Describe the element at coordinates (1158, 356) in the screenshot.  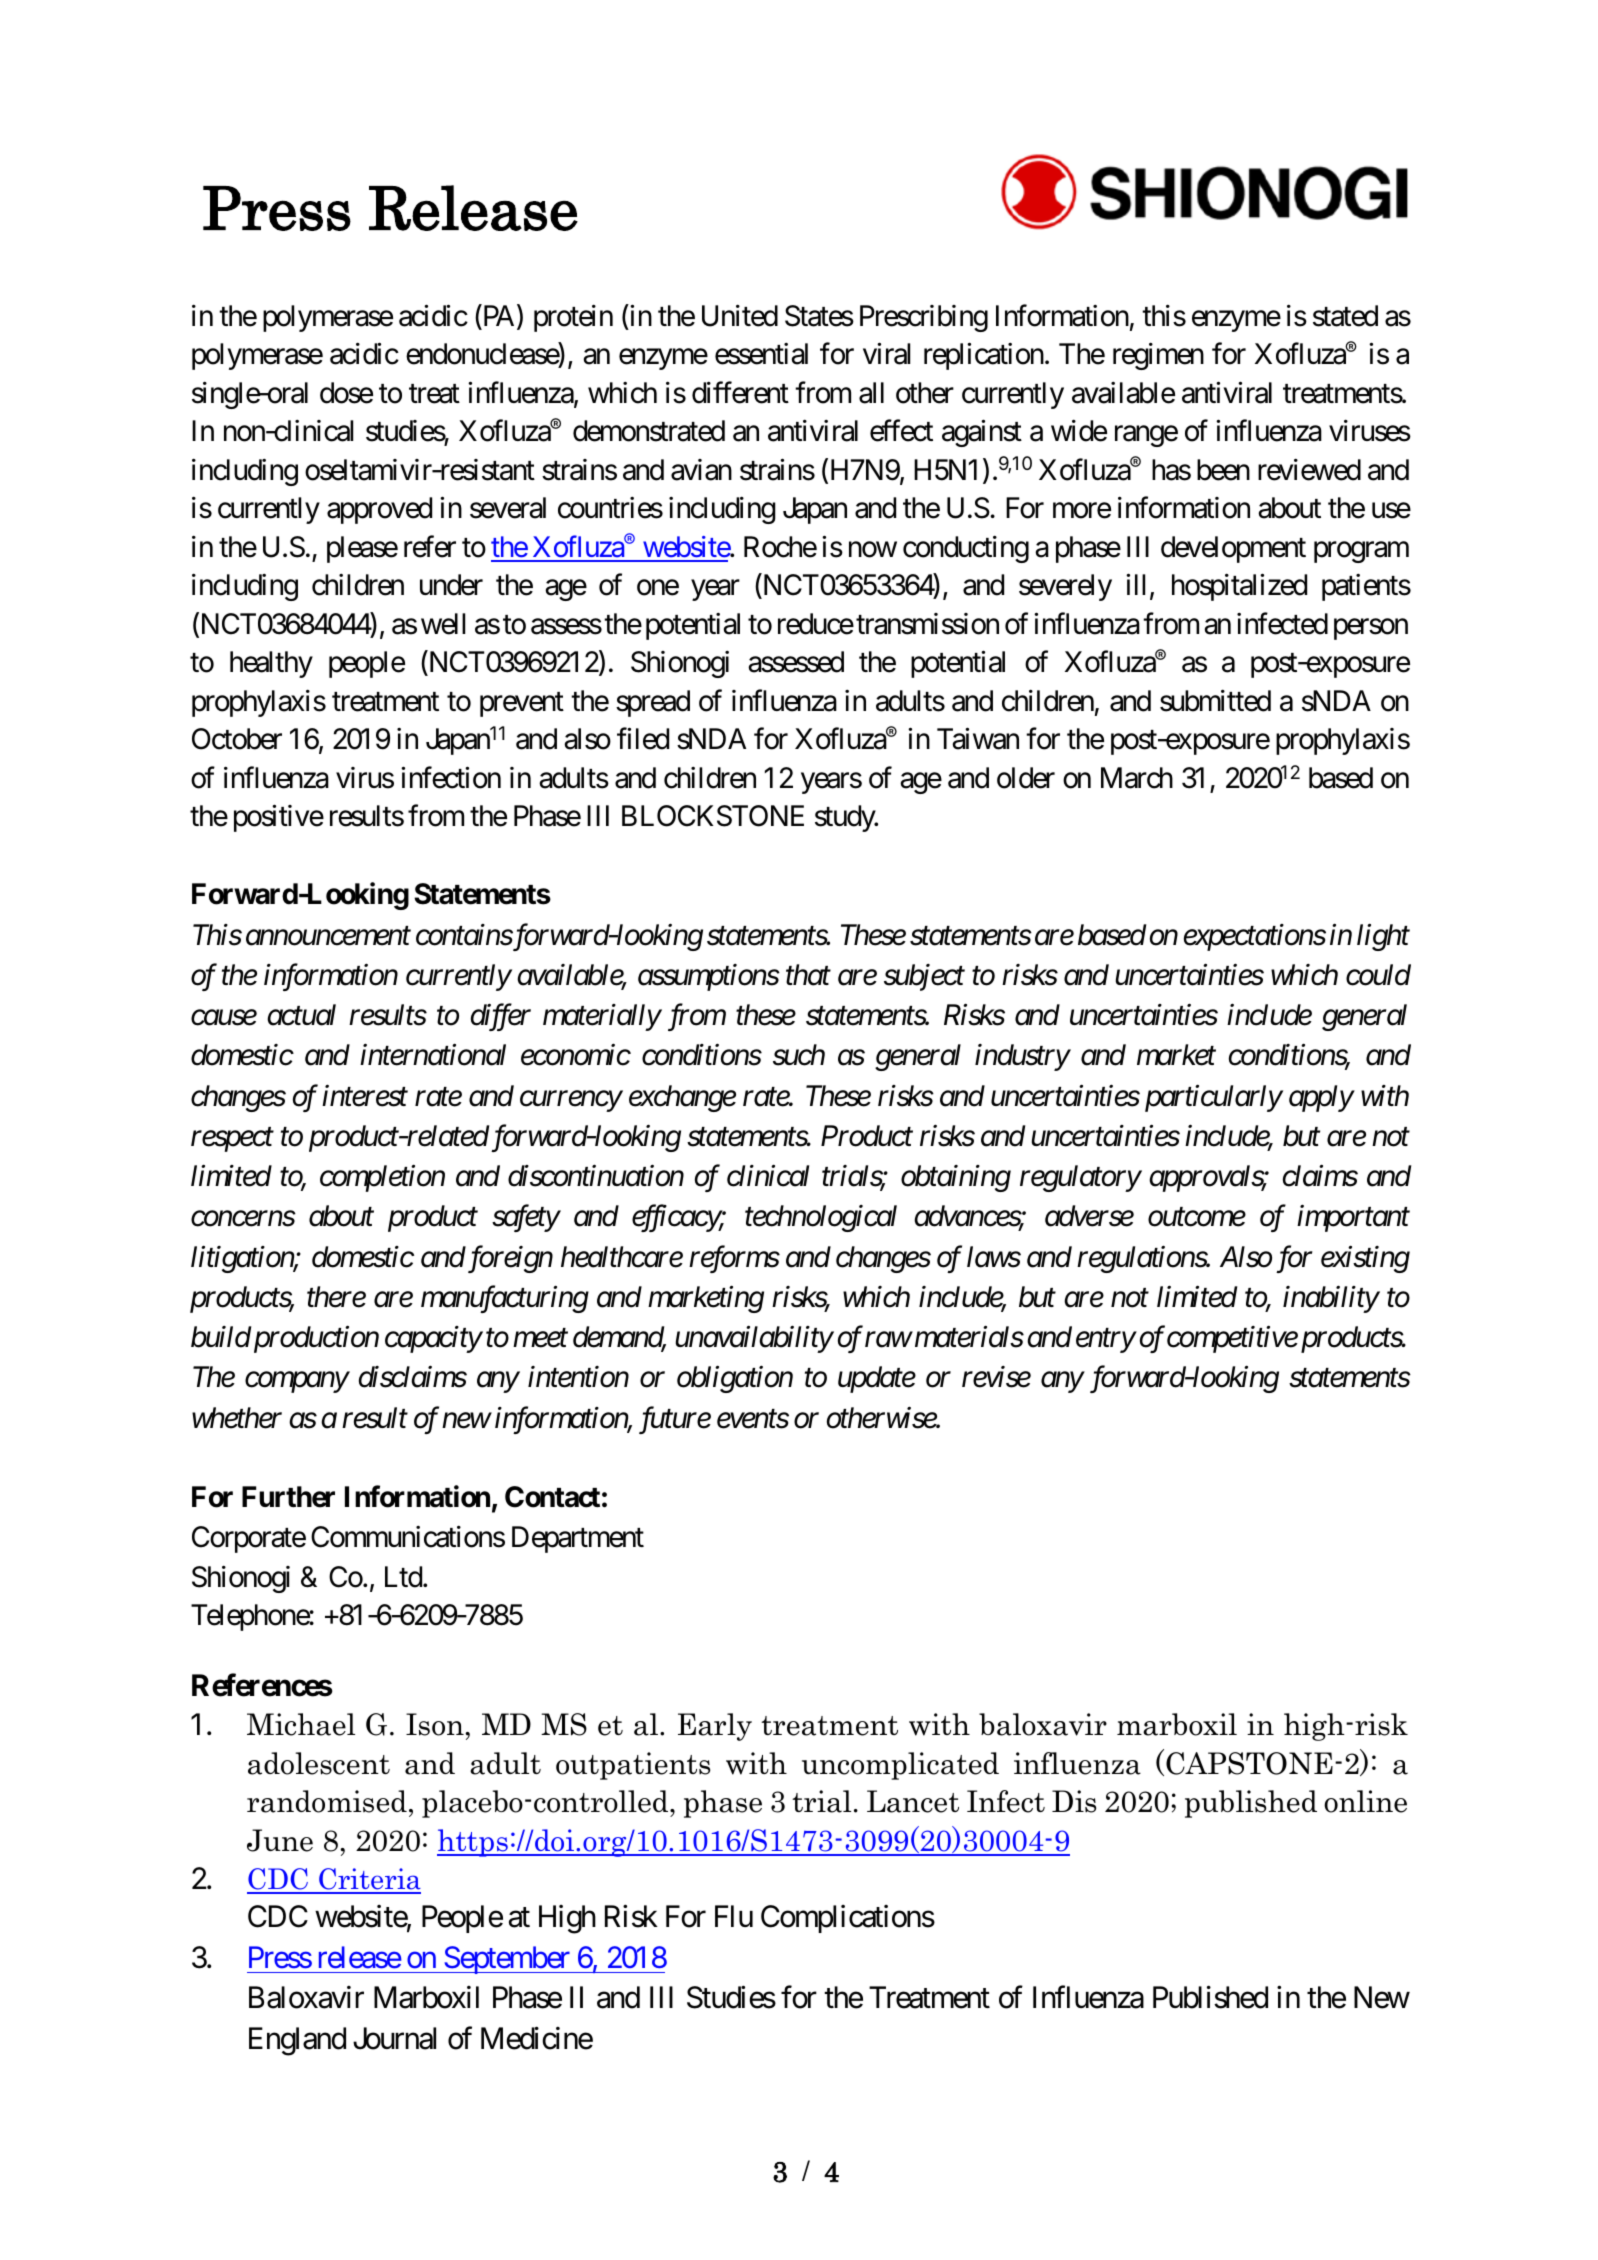
I see `regimen` at that location.
